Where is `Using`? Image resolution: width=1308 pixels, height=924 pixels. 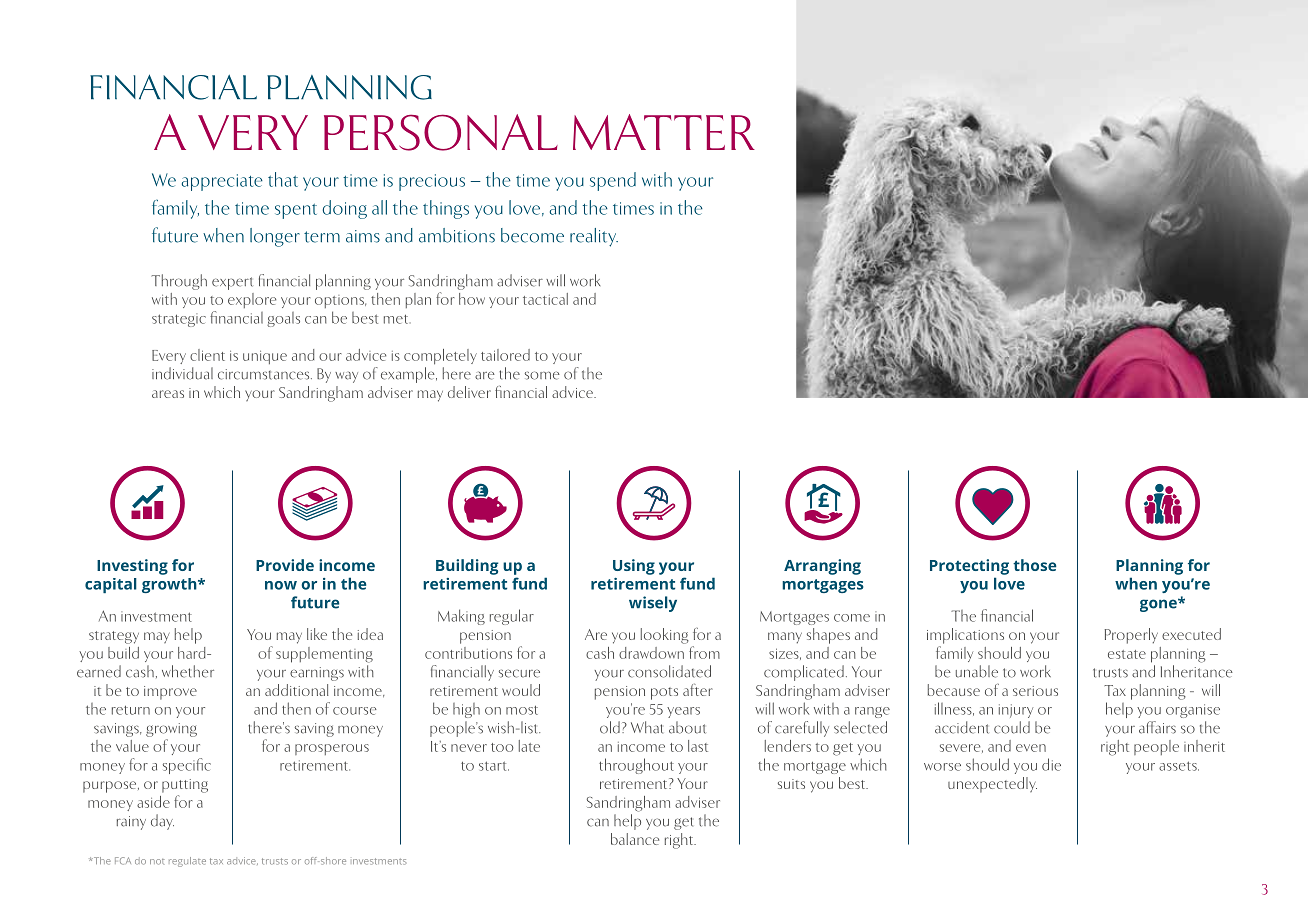
Using is located at coordinates (634, 567).
